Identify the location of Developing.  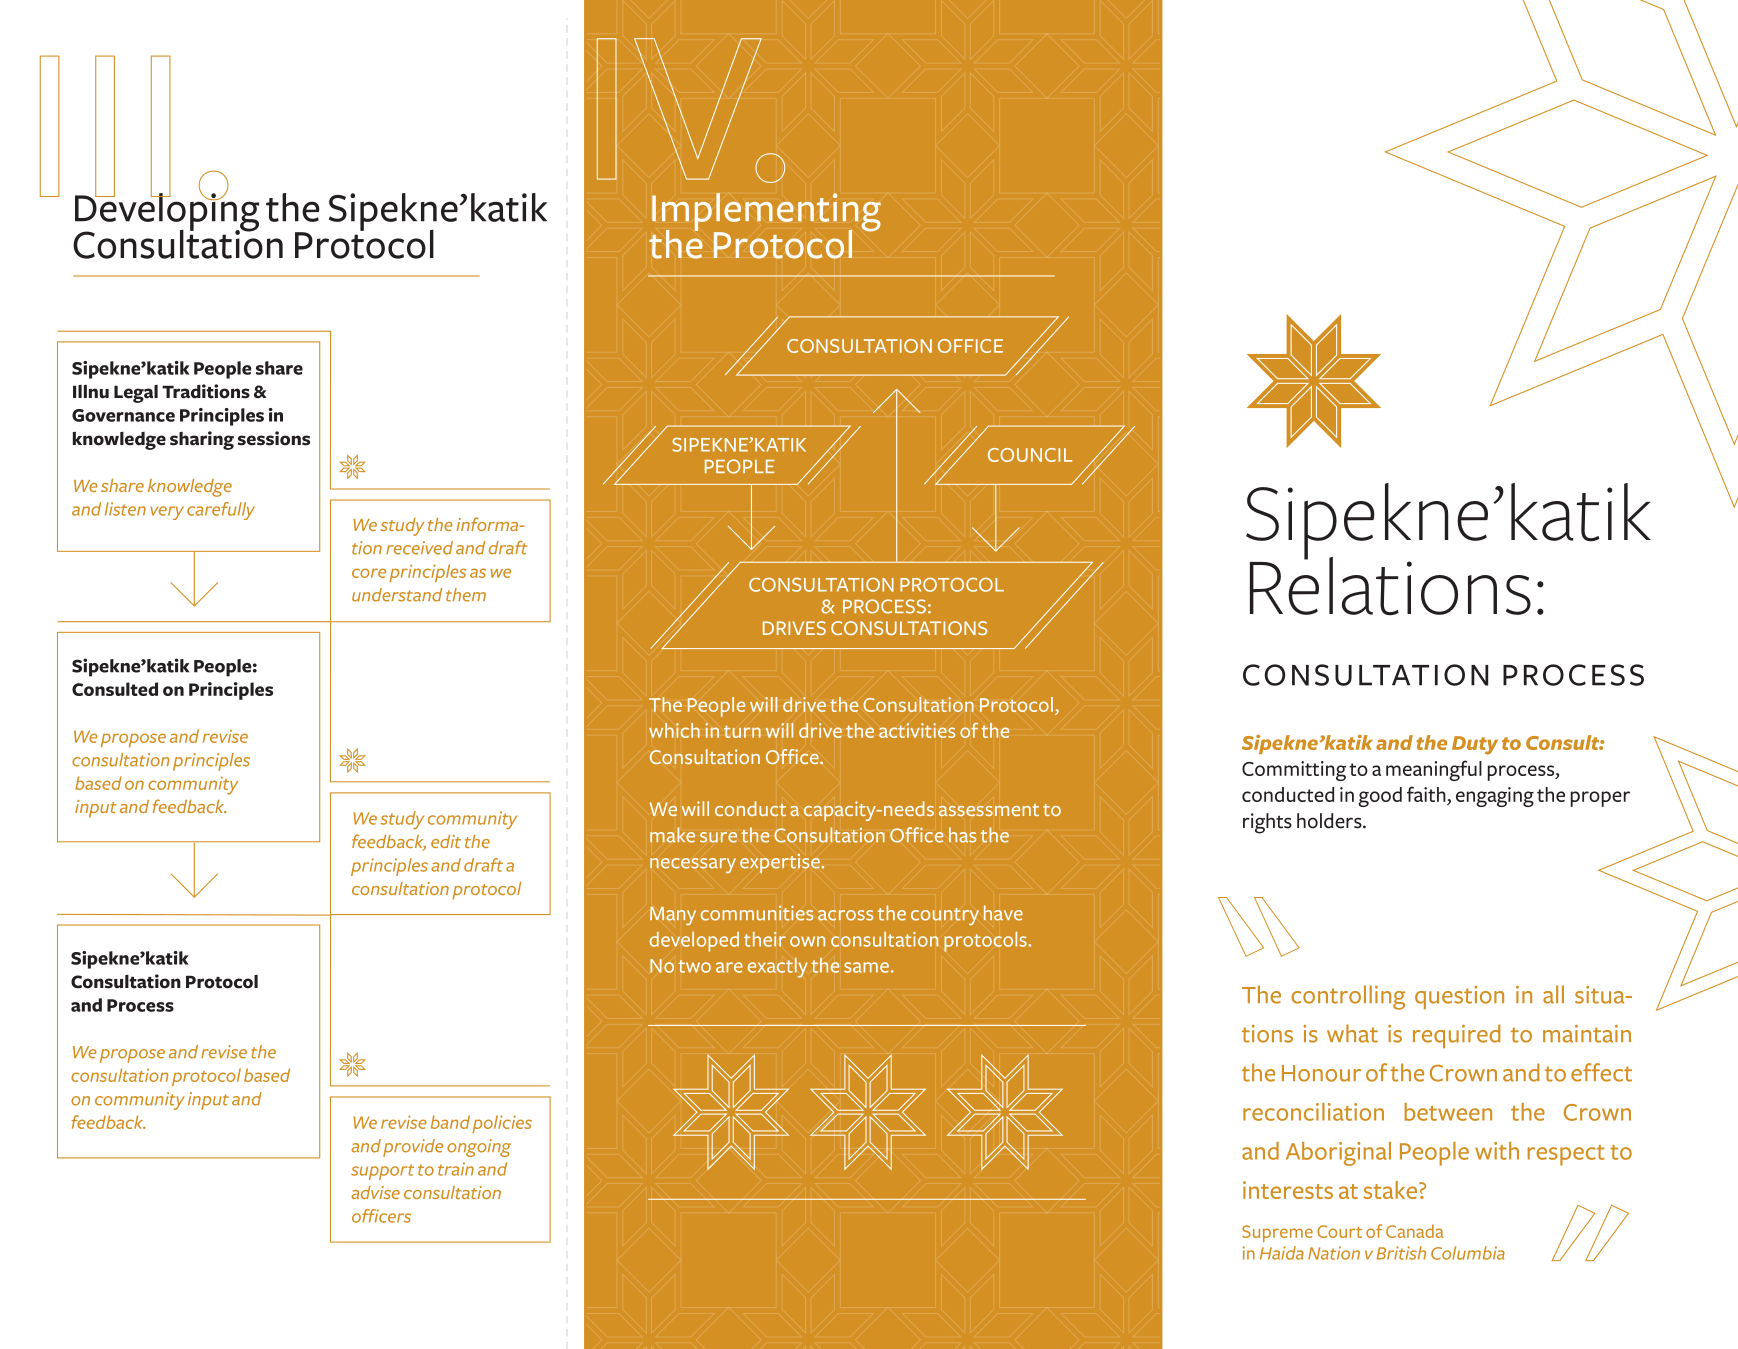
(167, 212).
